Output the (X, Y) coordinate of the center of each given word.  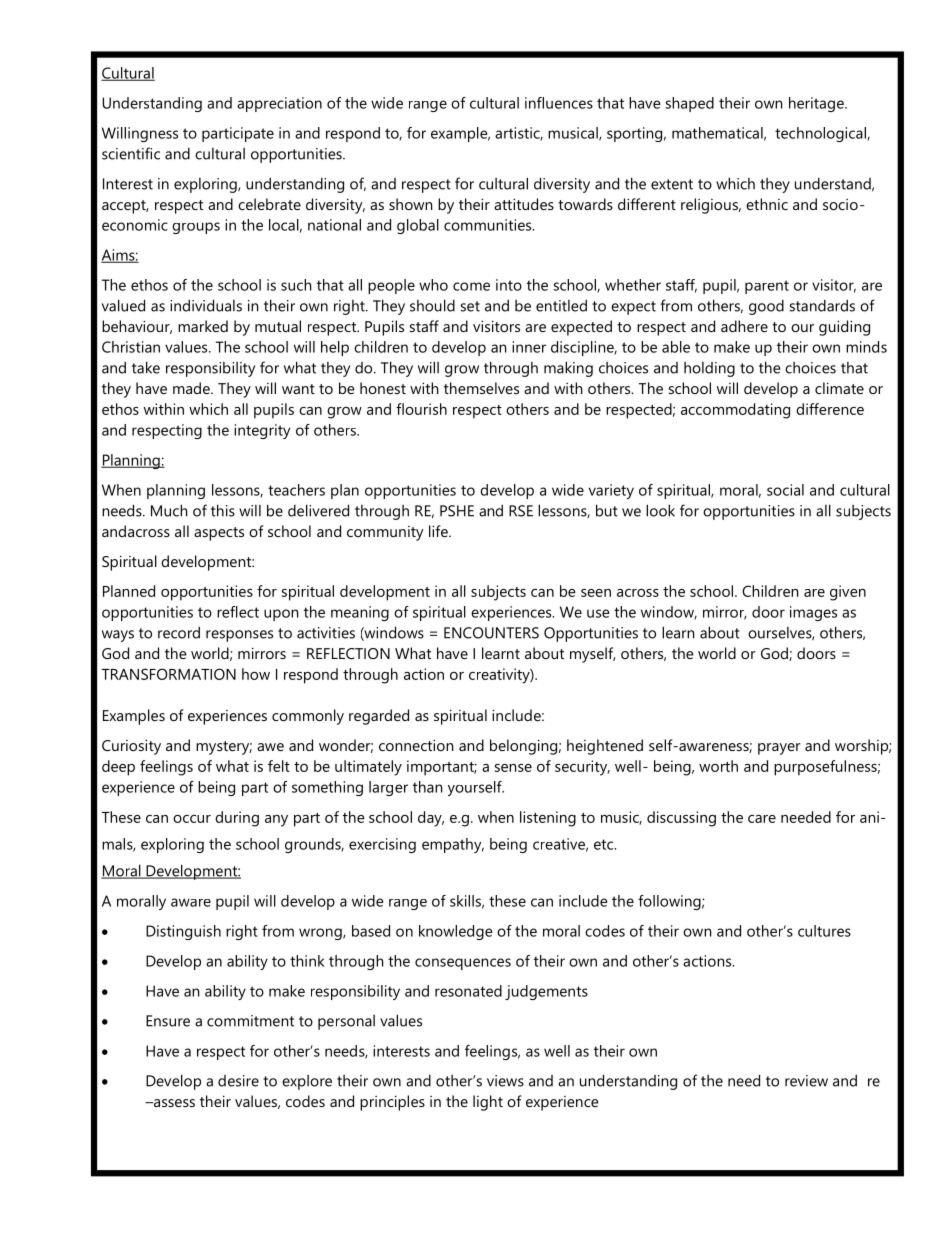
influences (559, 103)
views (505, 1081)
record (179, 632)
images (813, 613)
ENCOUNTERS (491, 633)
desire (238, 1081)
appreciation (279, 104)
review (806, 1081)
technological (821, 134)
